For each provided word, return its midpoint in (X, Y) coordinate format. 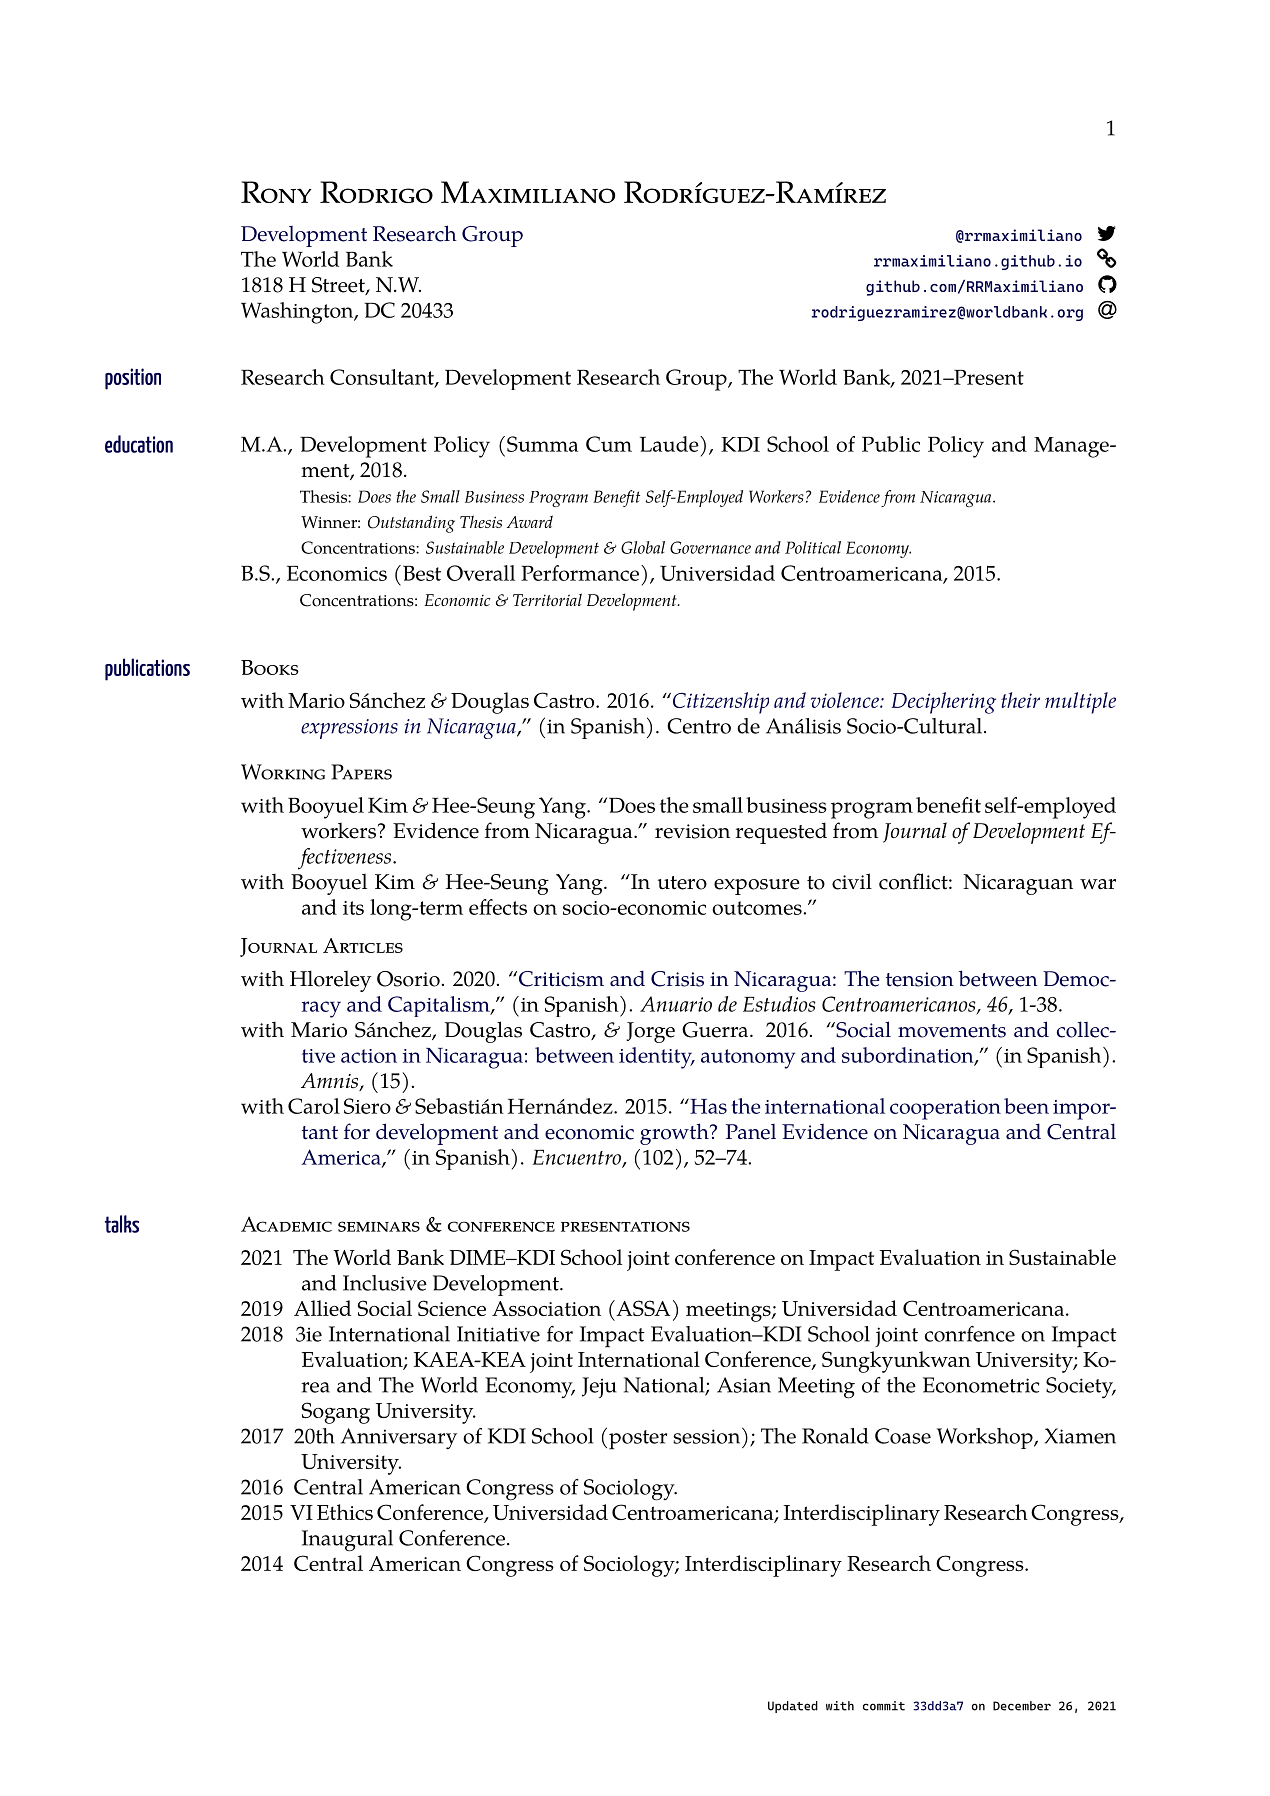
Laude (670, 444)
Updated (793, 1707)
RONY (276, 192)
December (1022, 1706)
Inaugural (347, 1541)
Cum (609, 444)
